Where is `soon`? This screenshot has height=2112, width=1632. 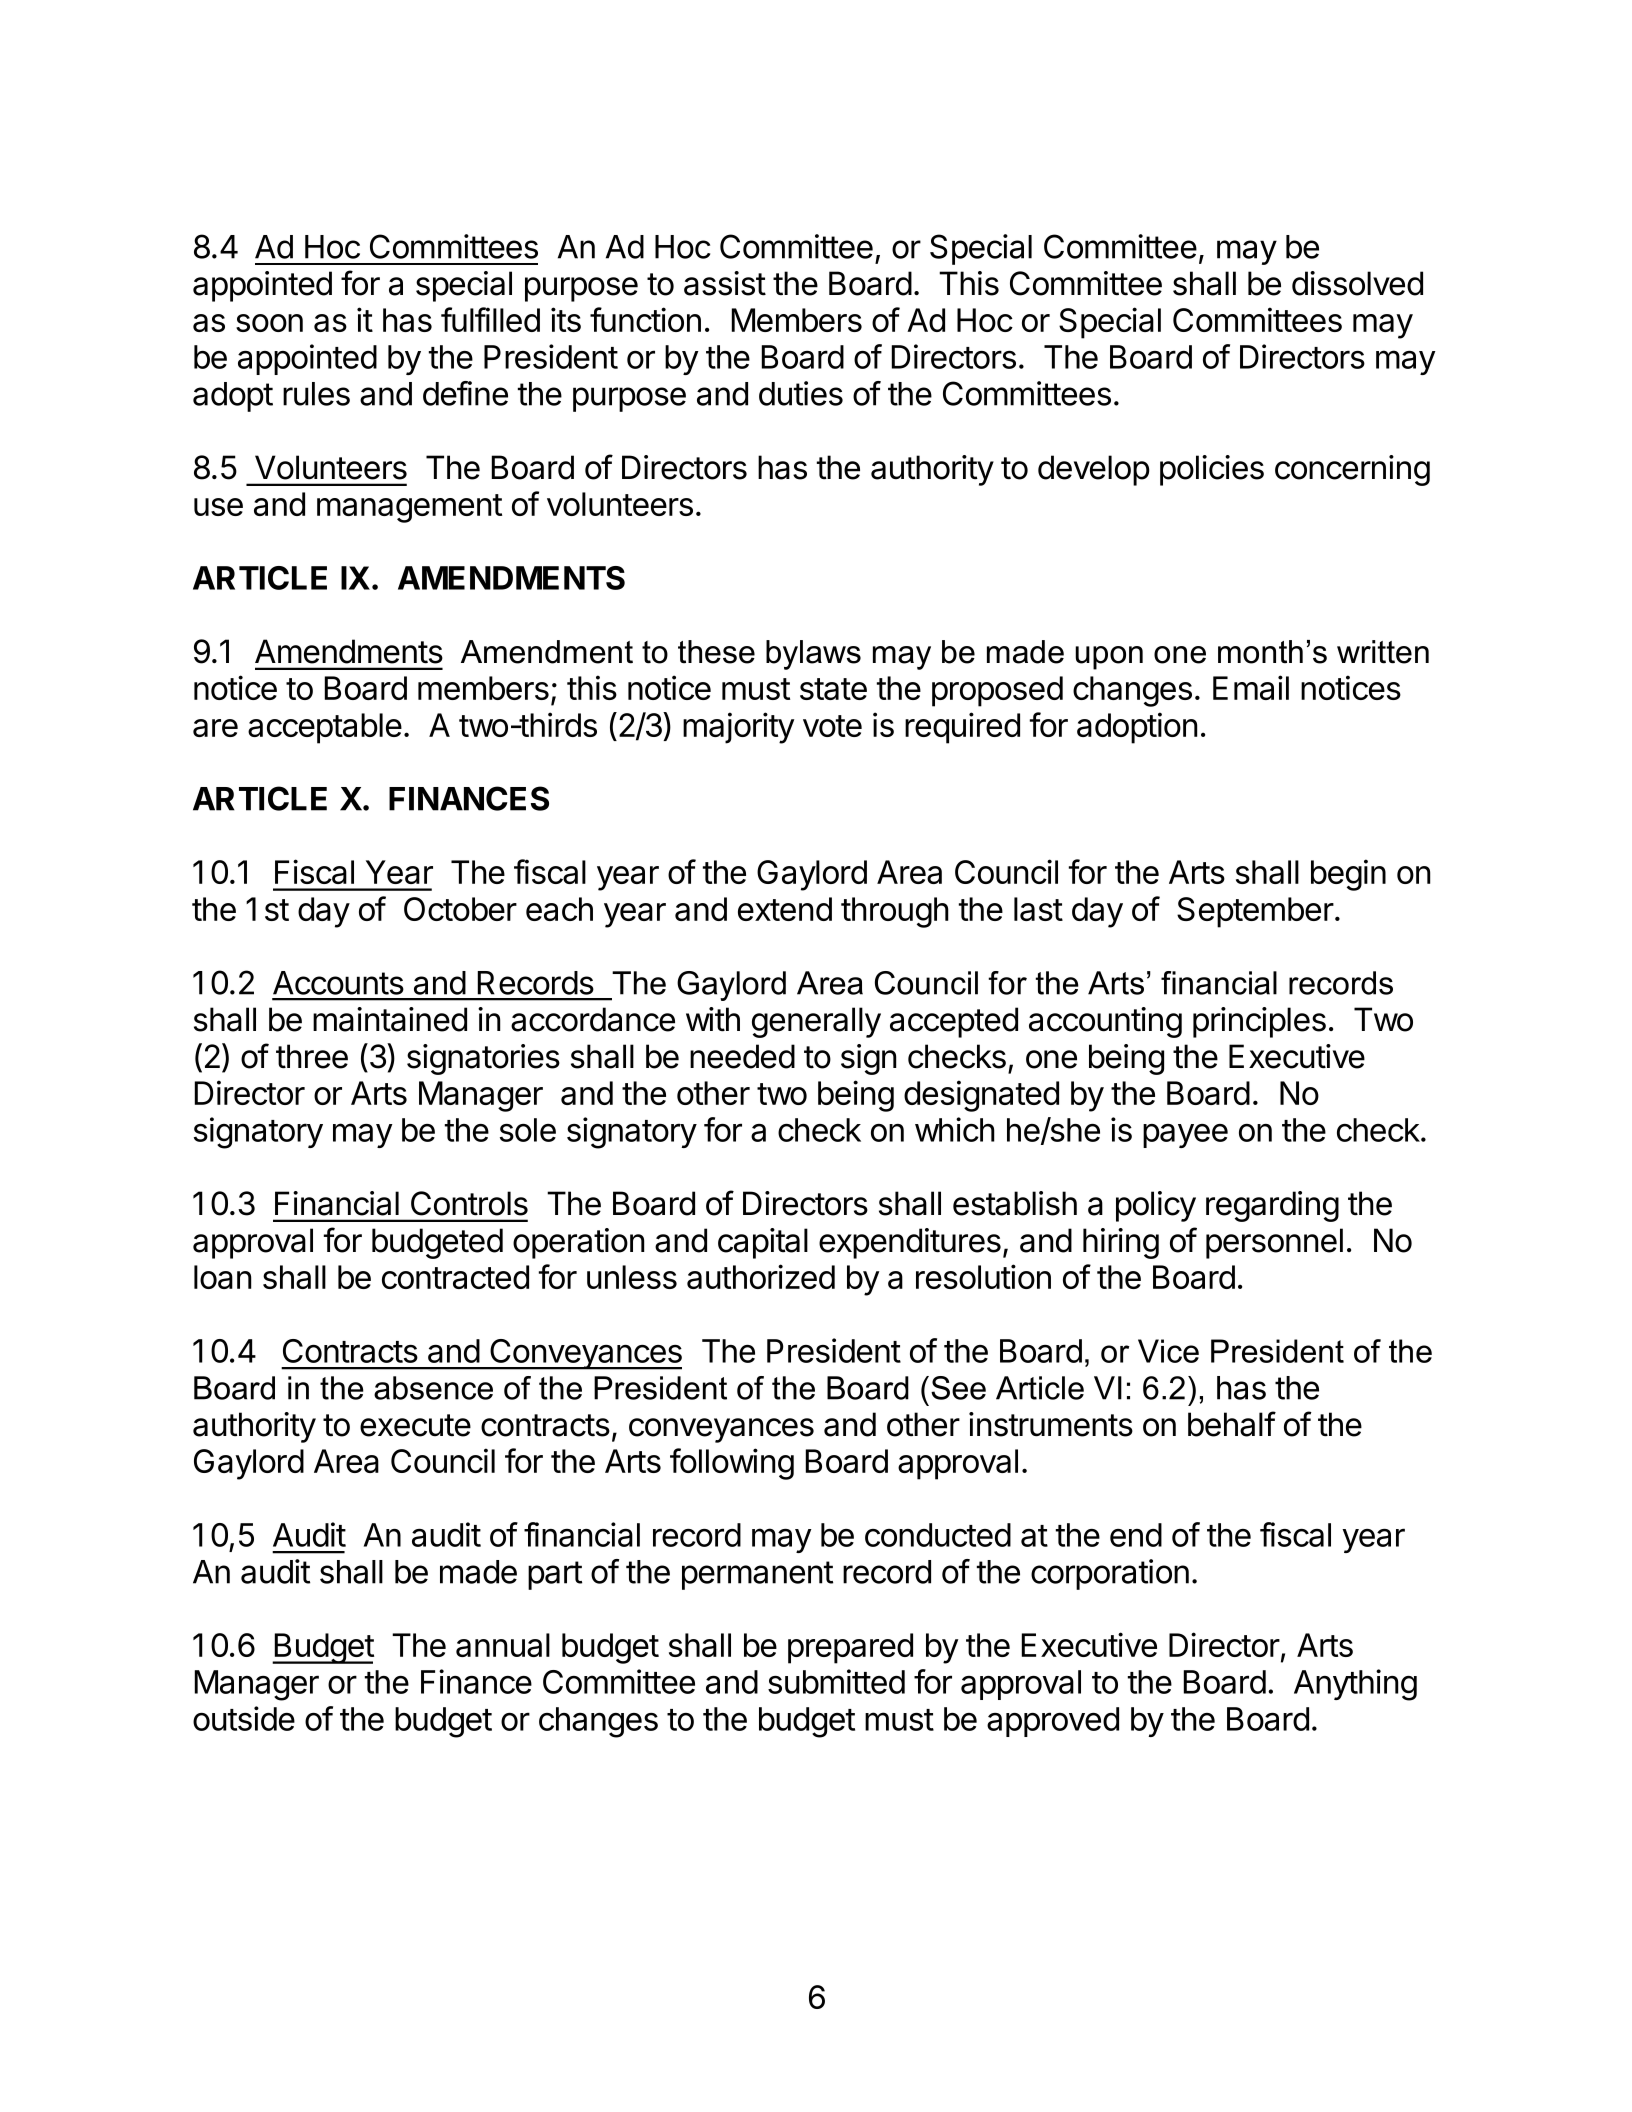
soon is located at coordinates (269, 323).
